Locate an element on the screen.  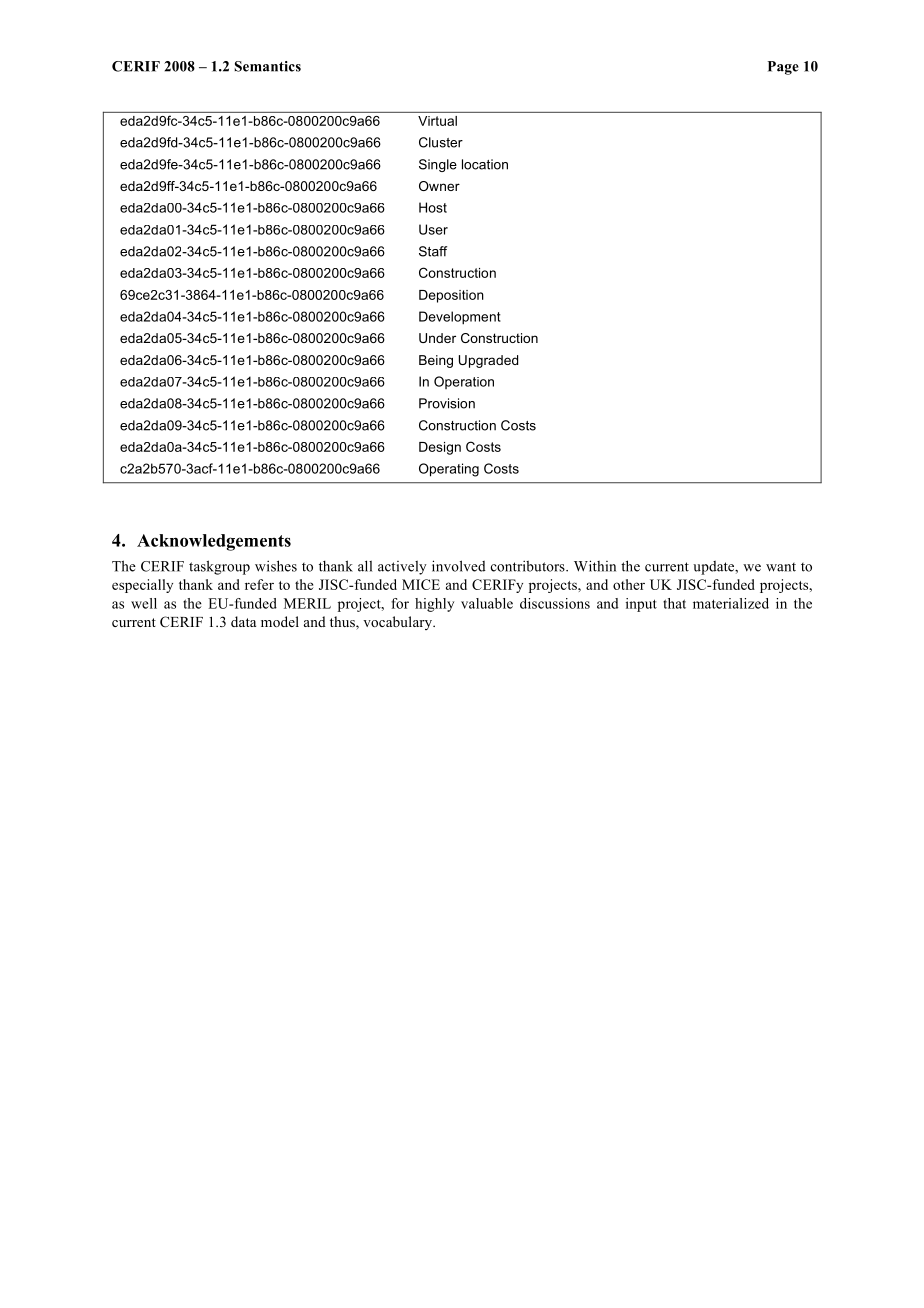
Staff is located at coordinates (433, 251).
